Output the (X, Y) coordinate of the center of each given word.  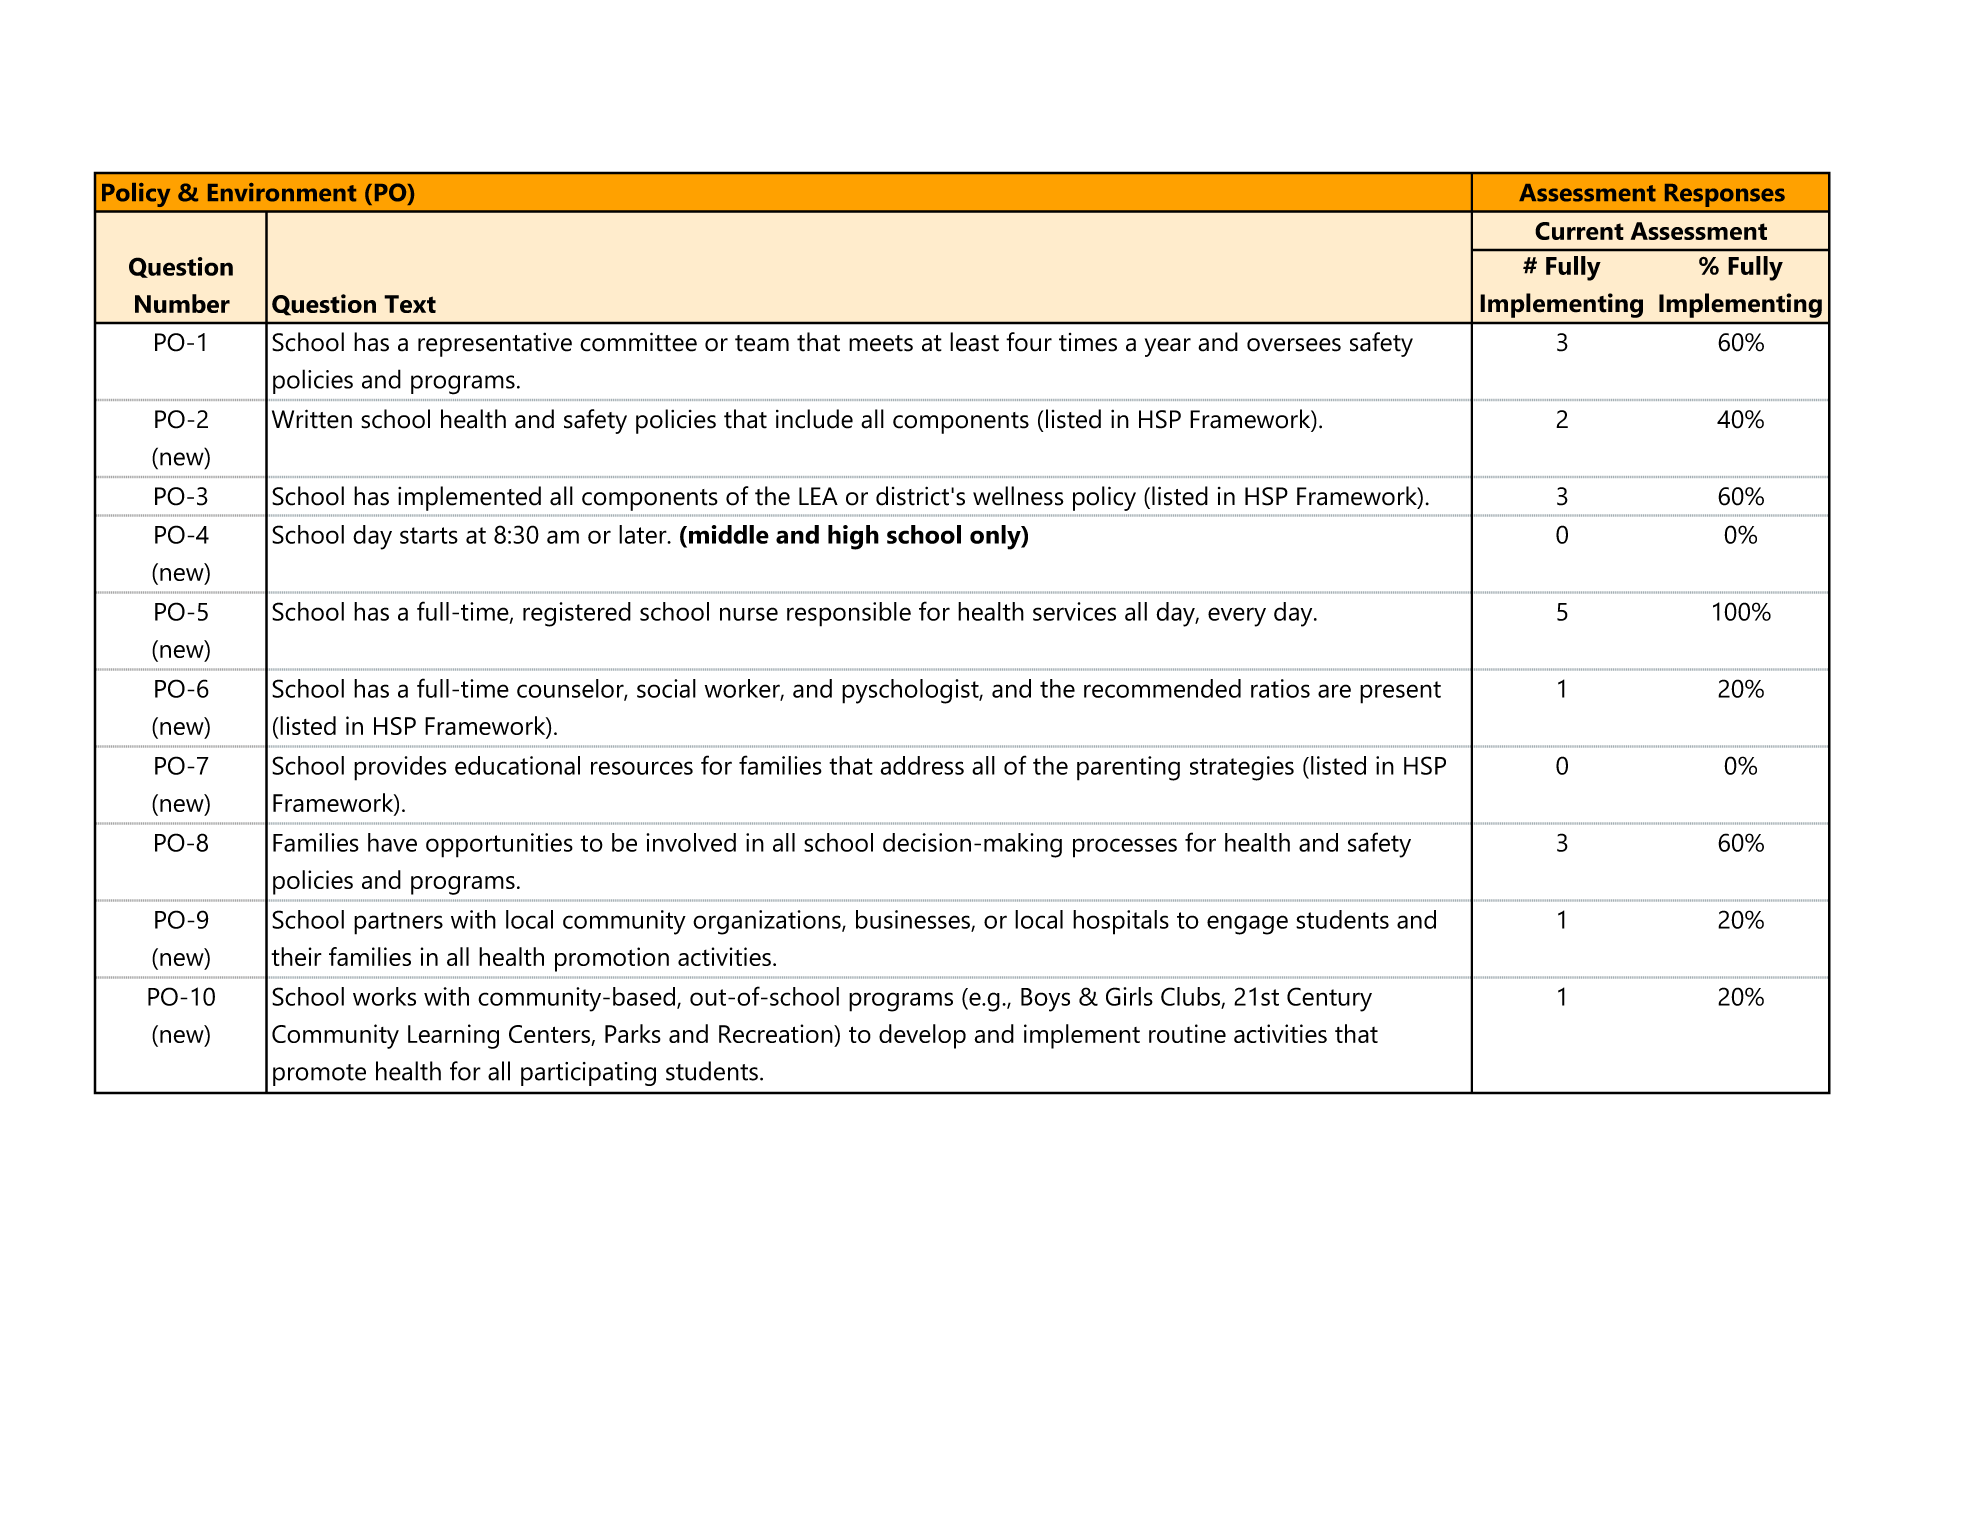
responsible (849, 614)
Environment (282, 192)
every (1237, 617)
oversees (1294, 345)
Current (1579, 231)
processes (1125, 848)
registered (577, 614)
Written (312, 419)
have (392, 842)
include (814, 419)
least (974, 342)
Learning (453, 1036)
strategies (1242, 768)
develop (922, 1036)
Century (1329, 999)
